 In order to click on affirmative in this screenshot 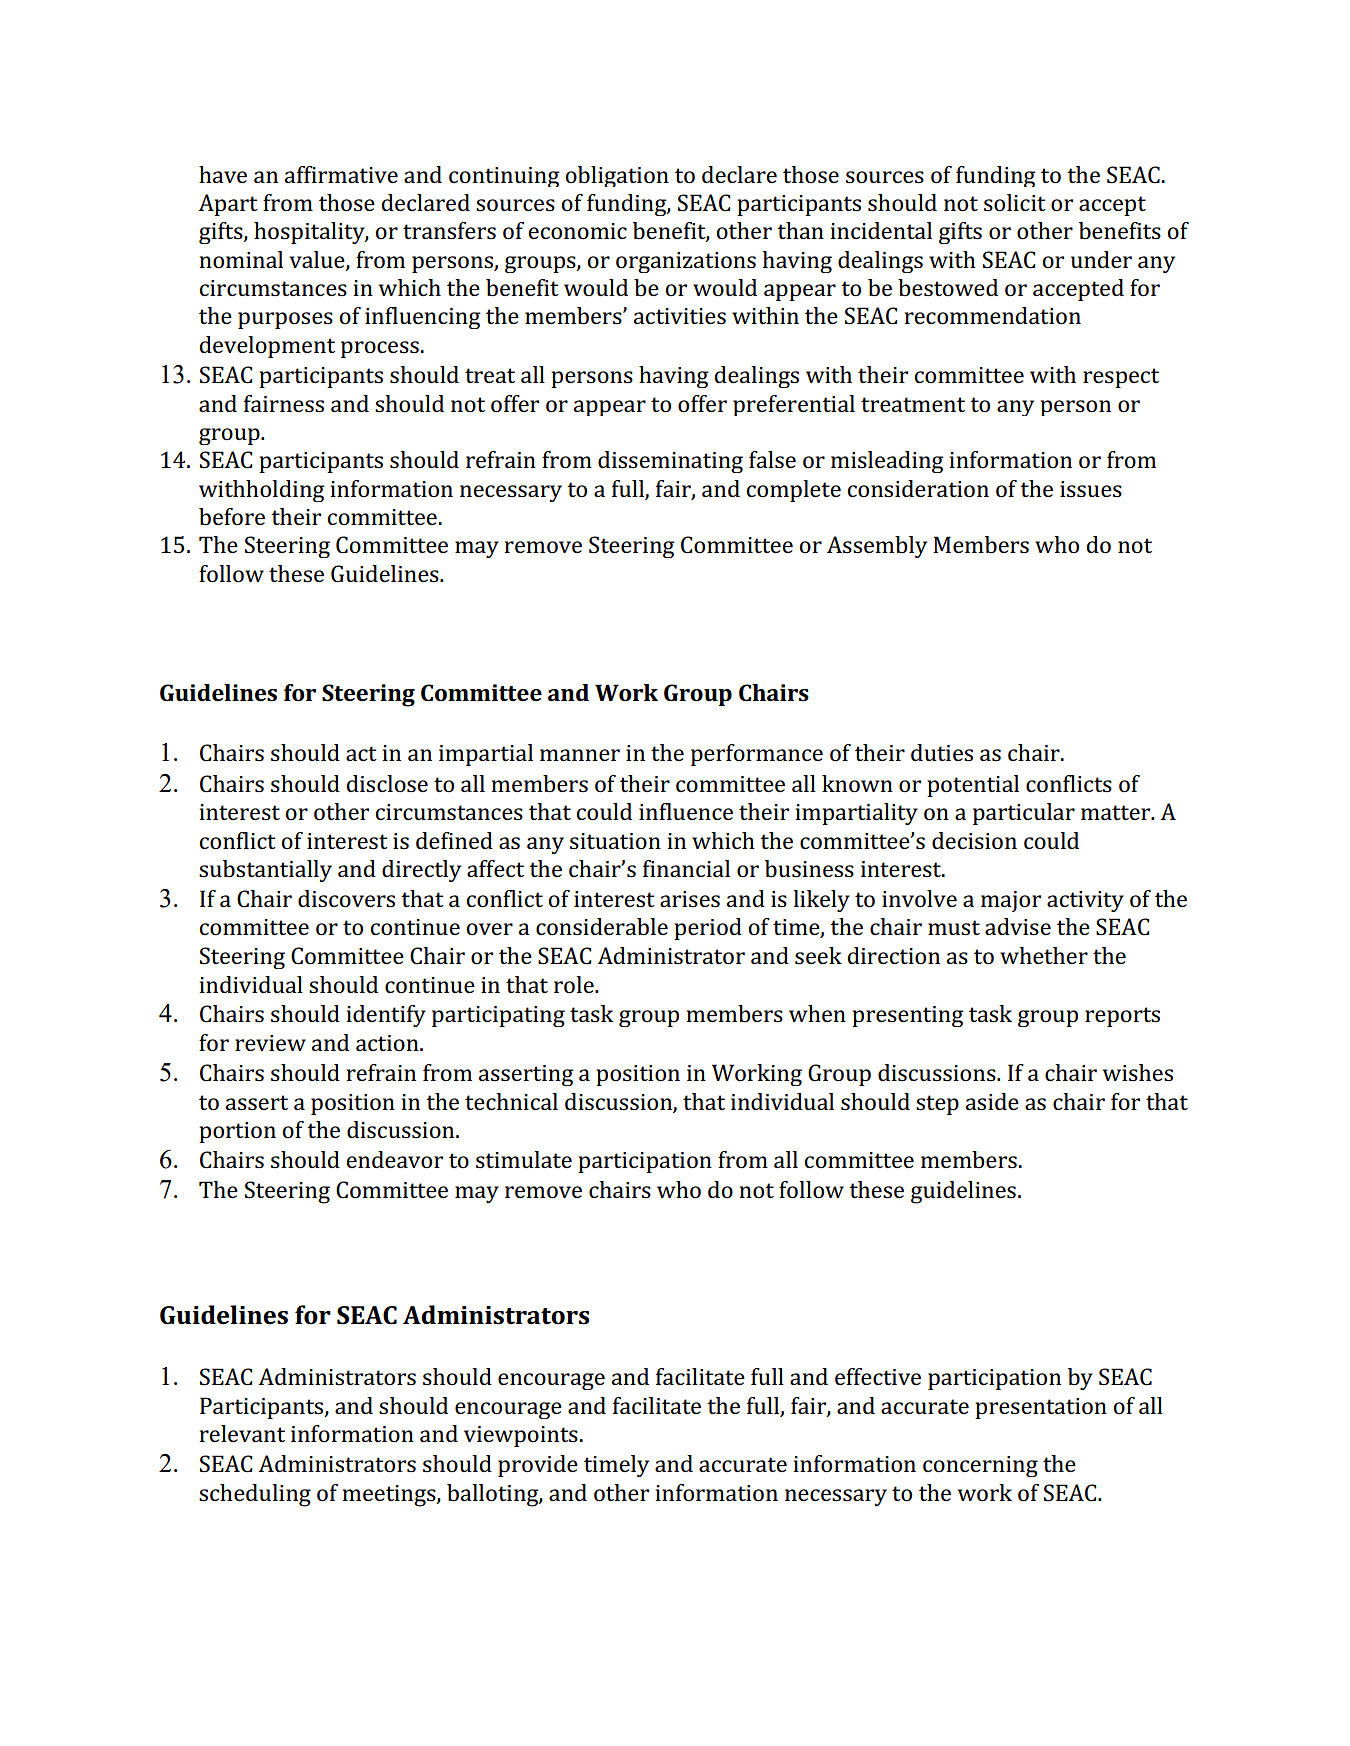, I will do `click(341, 174)`.
